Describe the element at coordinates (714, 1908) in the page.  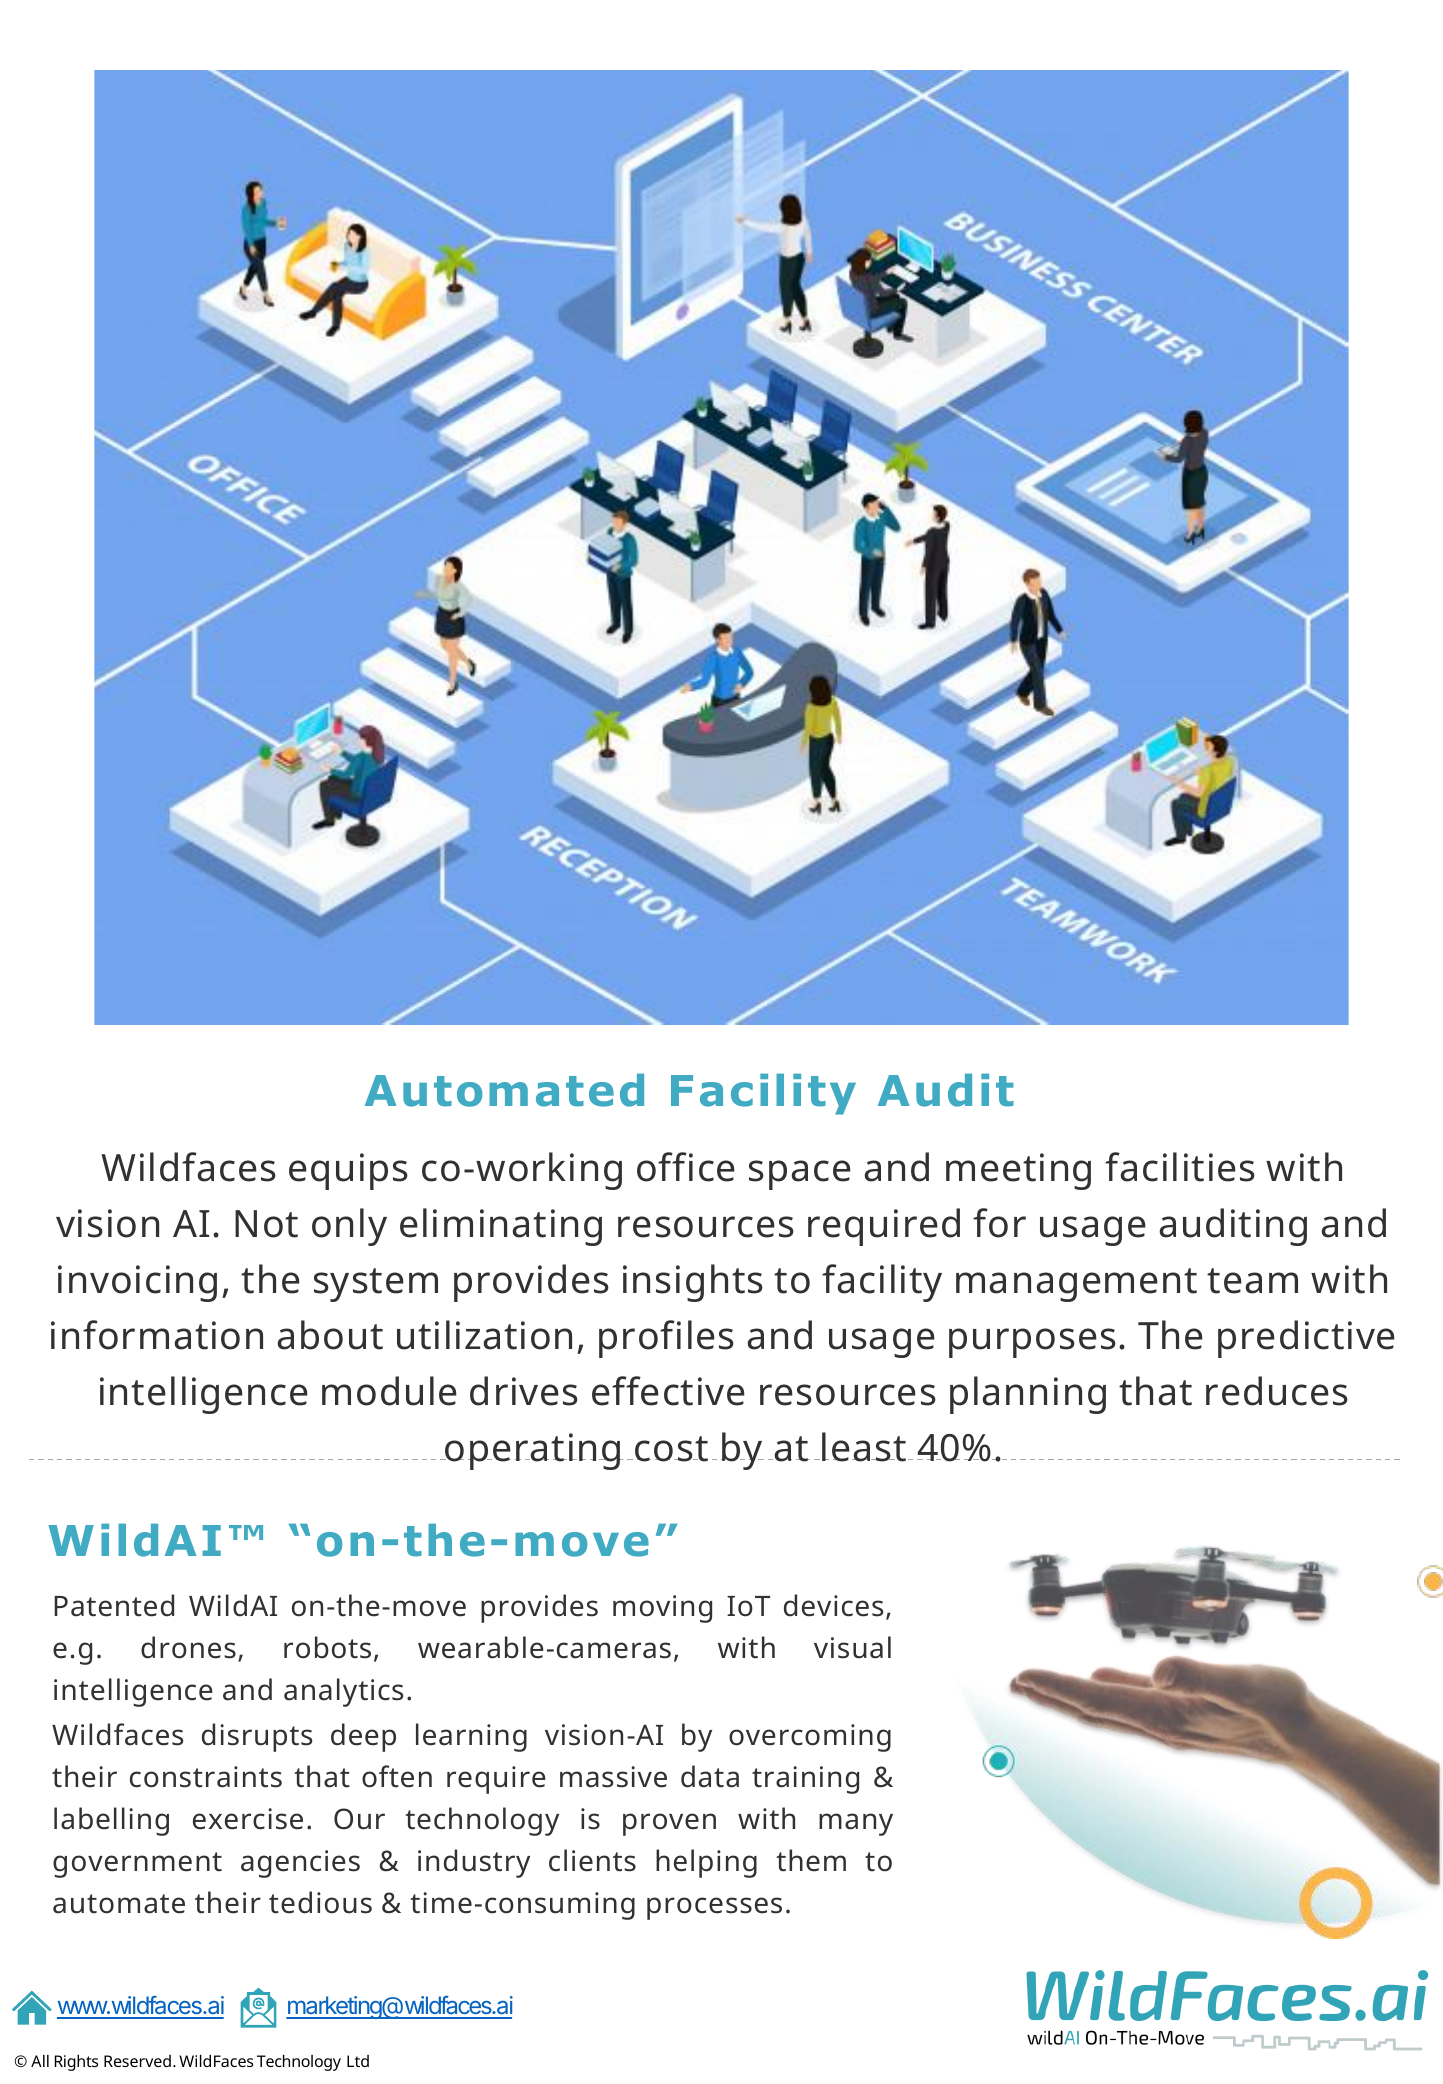
I see `processes` at that location.
